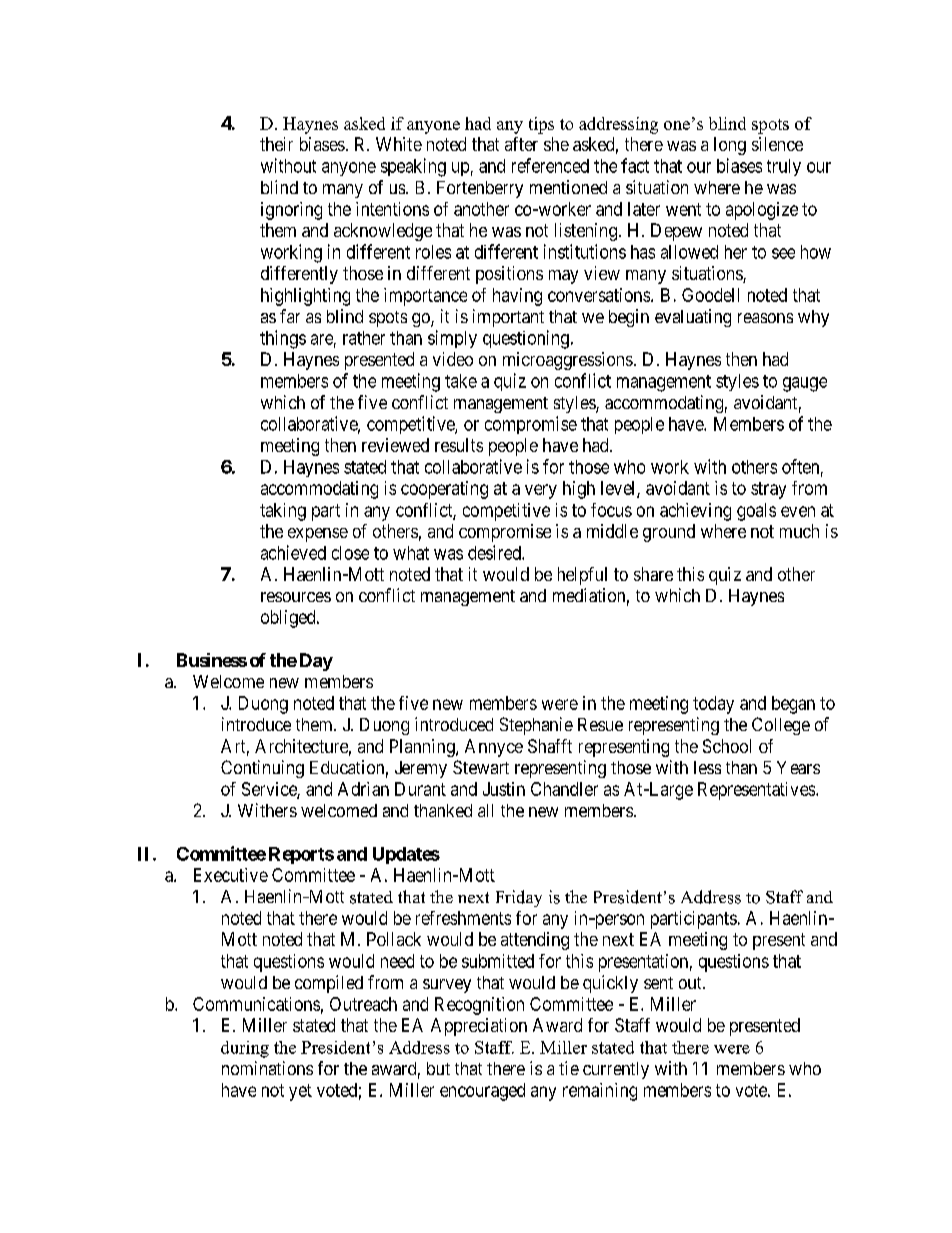 Image resolution: width=952 pixels, height=1233 pixels. What do you see at coordinates (582, 576) in the document?
I see `helpful` at bounding box center [582, 576].
